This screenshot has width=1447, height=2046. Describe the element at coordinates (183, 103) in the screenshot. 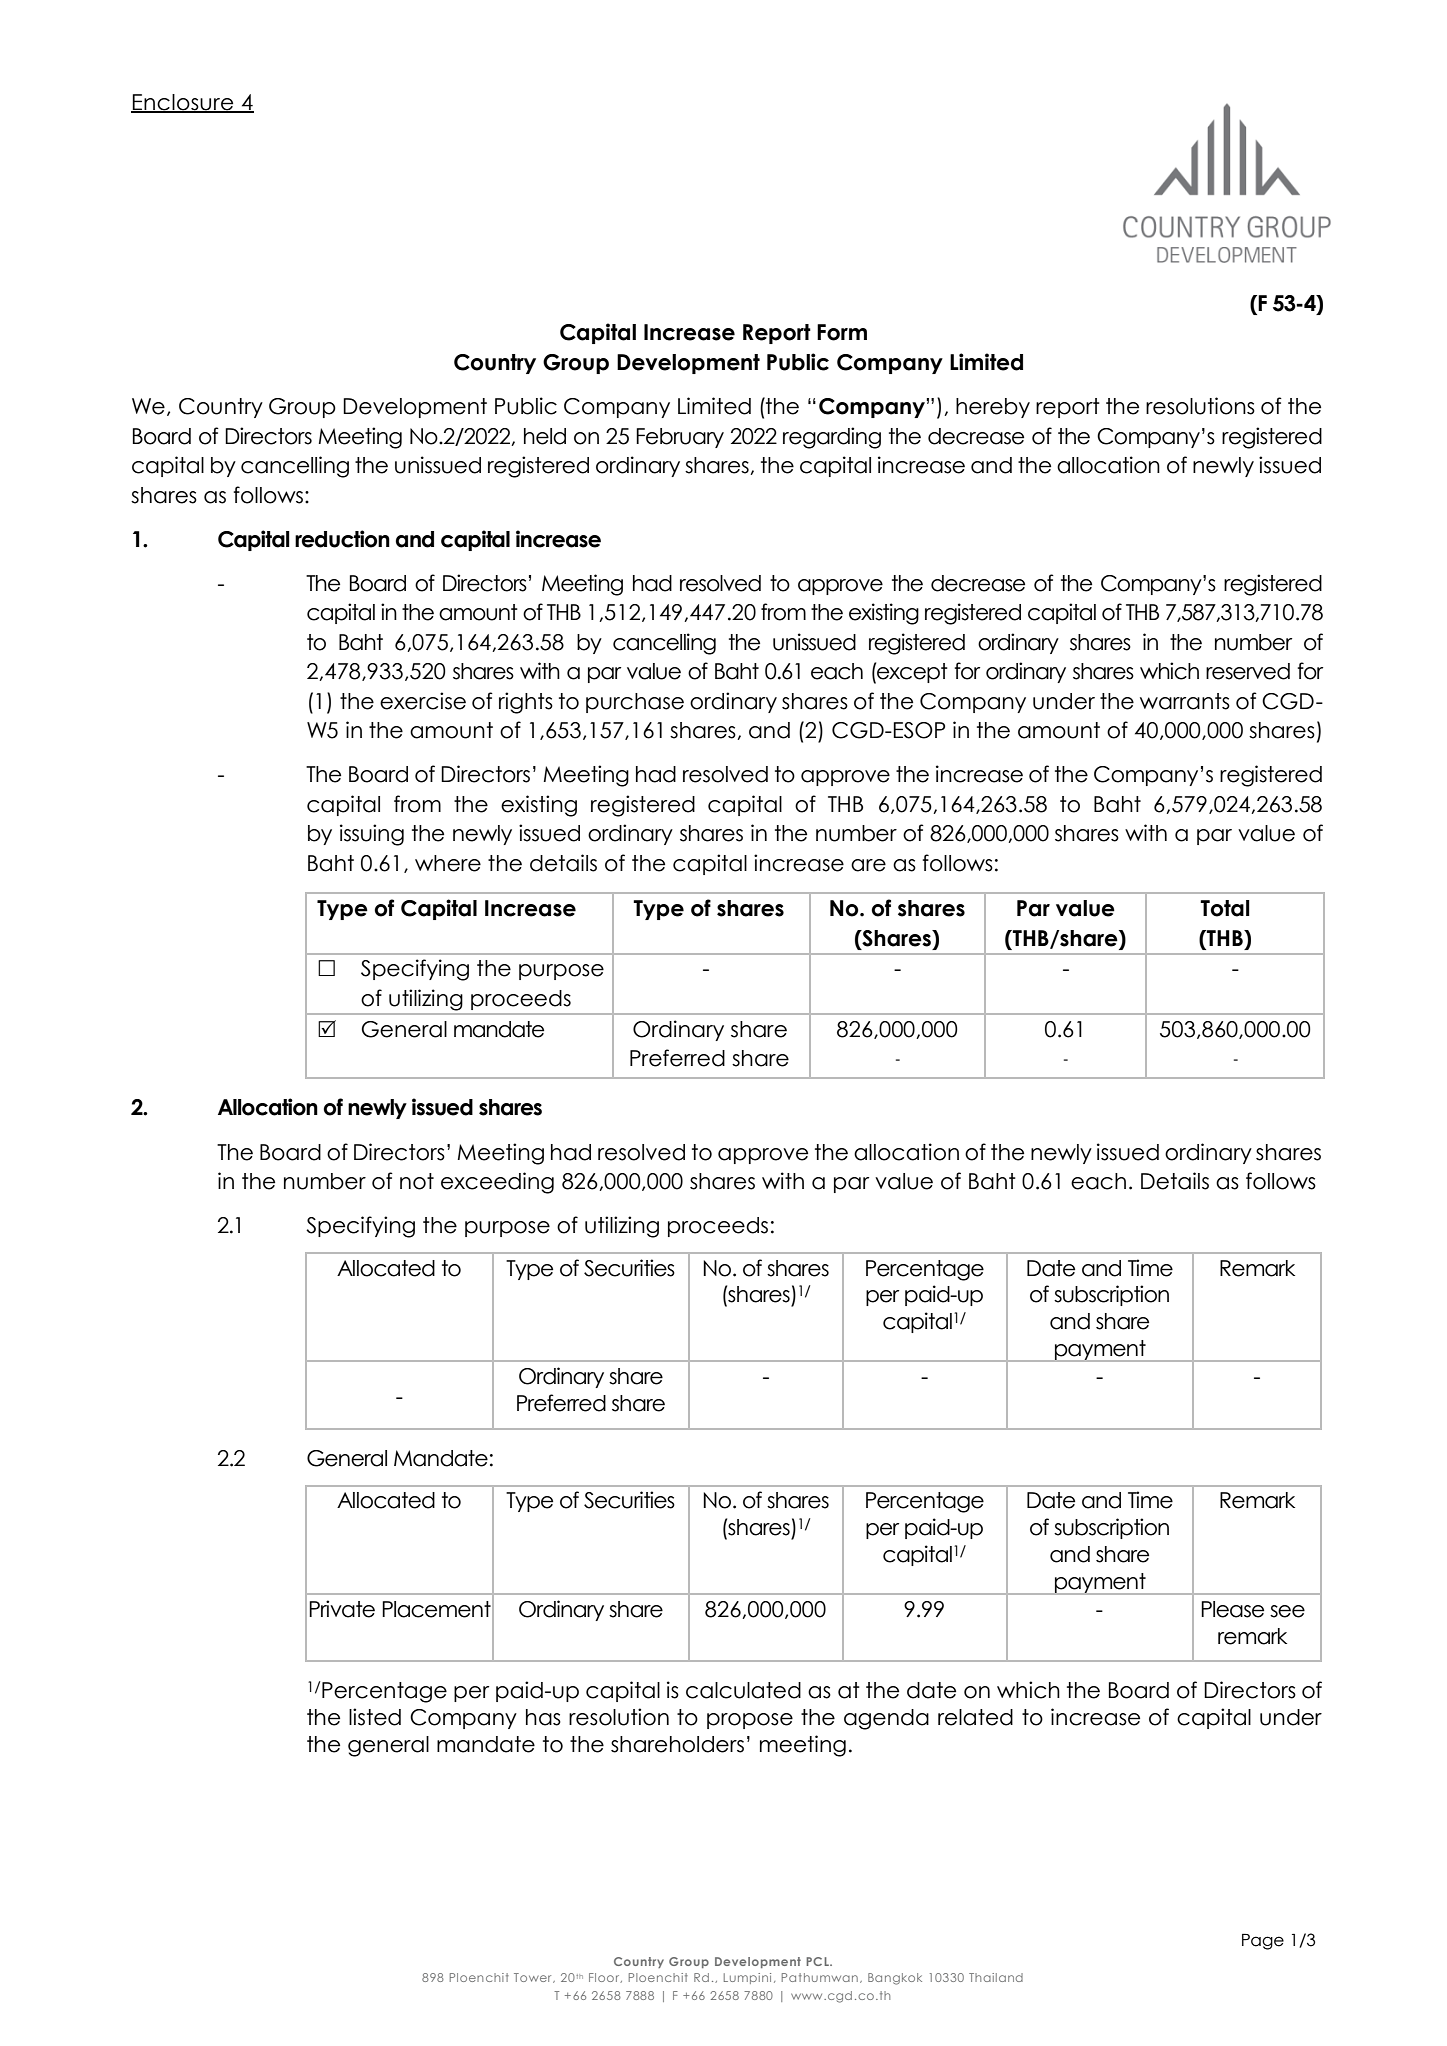

I see `Enclosure` at that location.
